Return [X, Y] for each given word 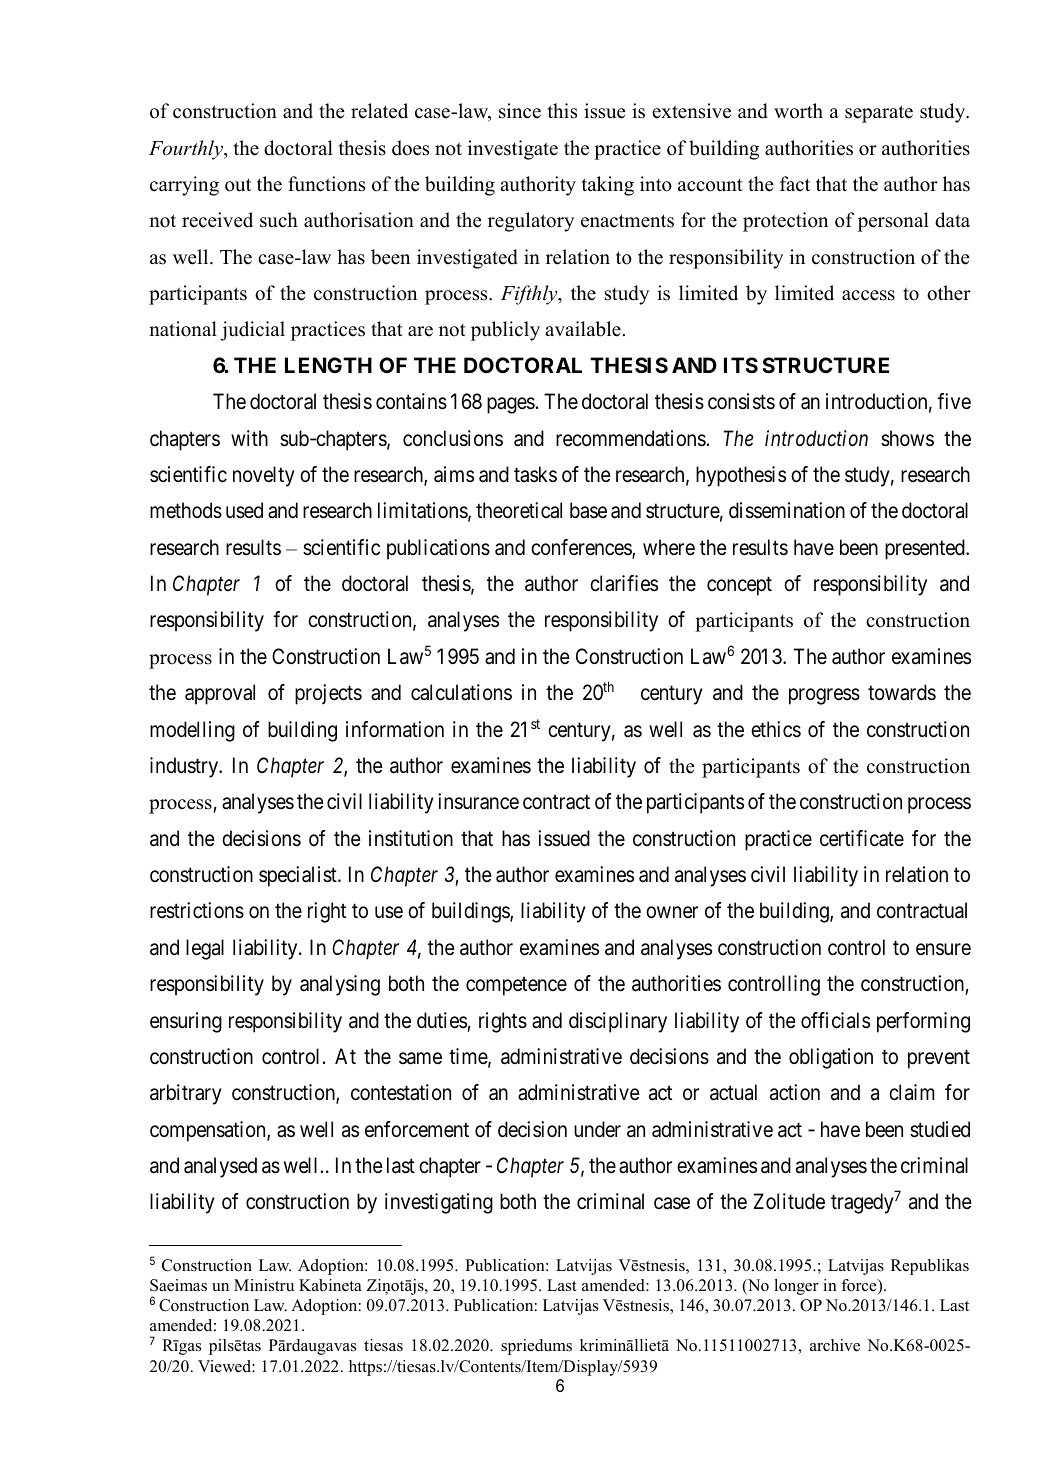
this [562, 111]
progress [824, 696]
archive [835, 1345]
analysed [220, 1167]
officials [835, 1020]
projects [328, 694]
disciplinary [618, 1022]
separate [879, 114]
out [238, 185]
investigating [439, 1203]
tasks [535, 474]
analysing [340, 985]
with [249, 438]
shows [907, 438]
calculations [461, 692]
